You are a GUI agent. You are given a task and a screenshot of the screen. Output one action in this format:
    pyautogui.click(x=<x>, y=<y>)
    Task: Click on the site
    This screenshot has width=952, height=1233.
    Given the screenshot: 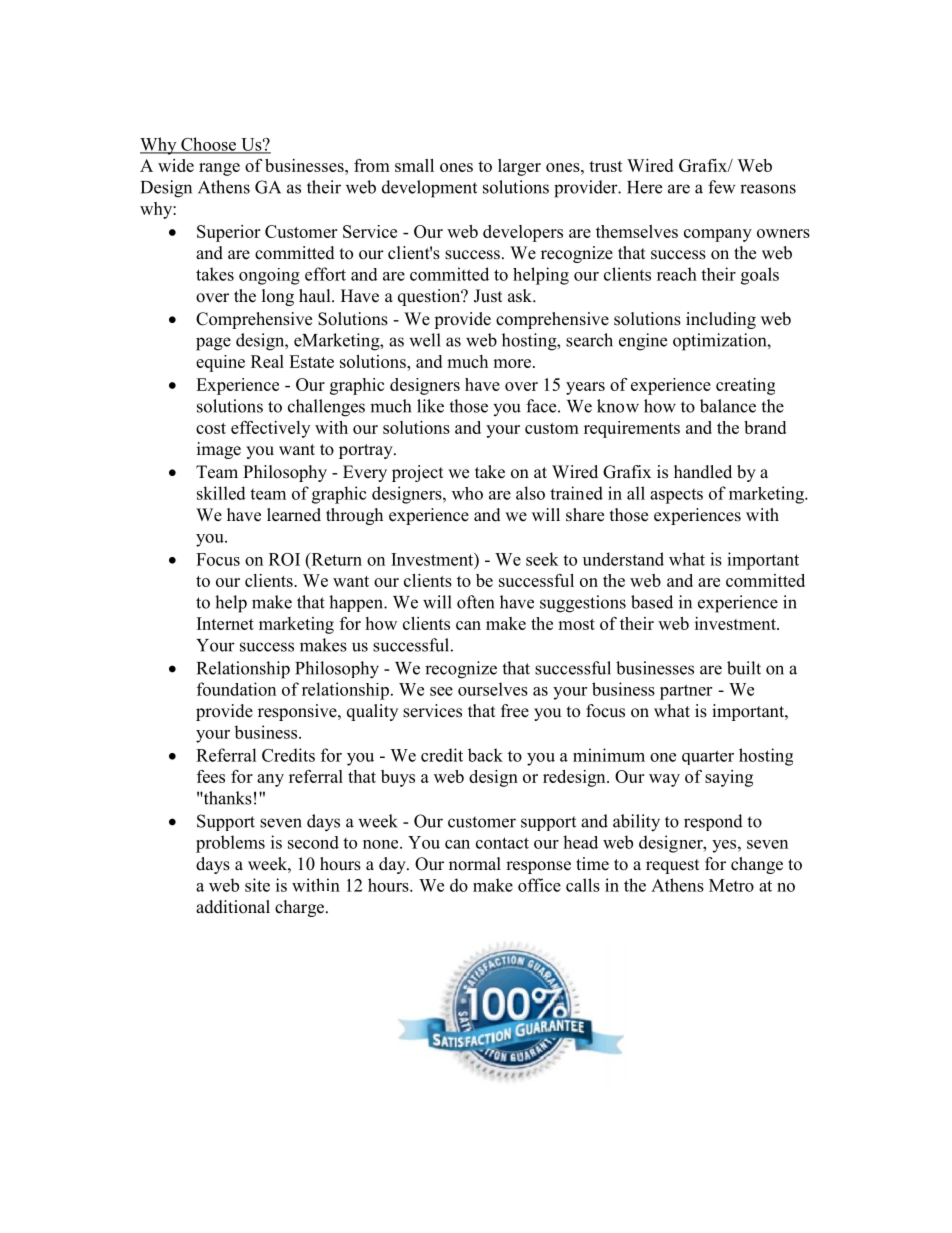 What is the action you would take?
    pyautogui.click(x=257, y=885)
